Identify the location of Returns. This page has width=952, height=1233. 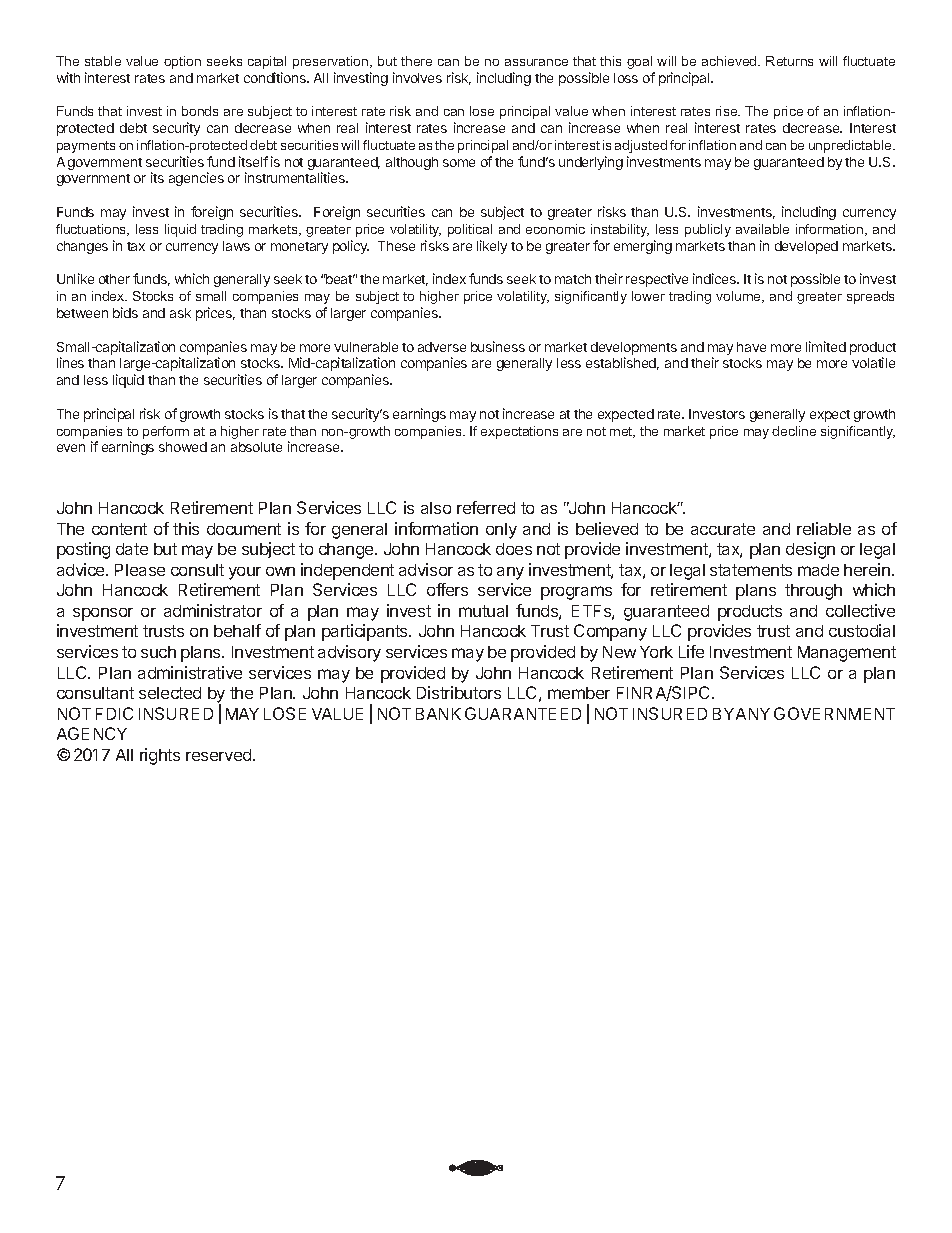
(789, 61).
